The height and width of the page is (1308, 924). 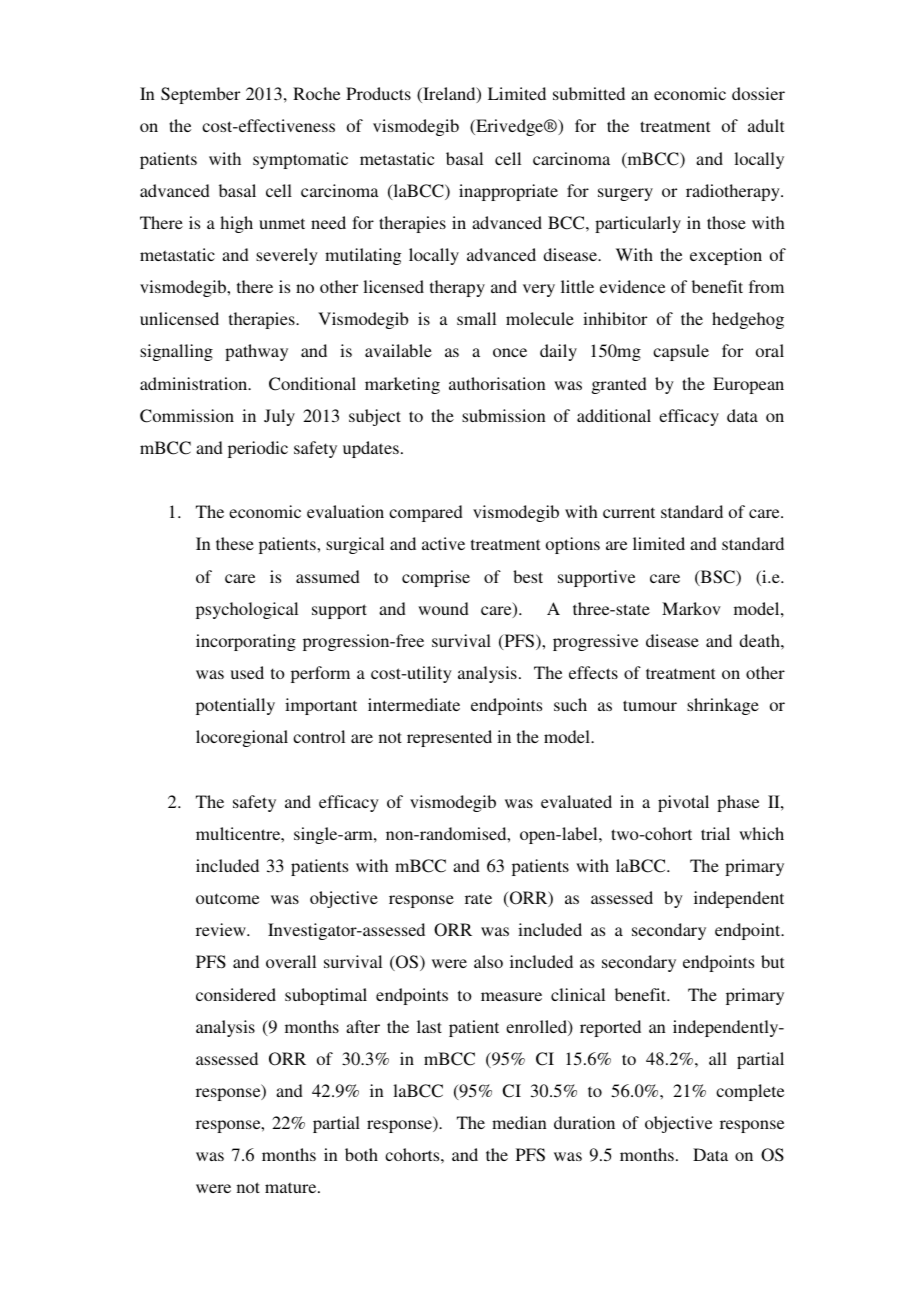 I want to click on median, so click(x=519, y=1122).
